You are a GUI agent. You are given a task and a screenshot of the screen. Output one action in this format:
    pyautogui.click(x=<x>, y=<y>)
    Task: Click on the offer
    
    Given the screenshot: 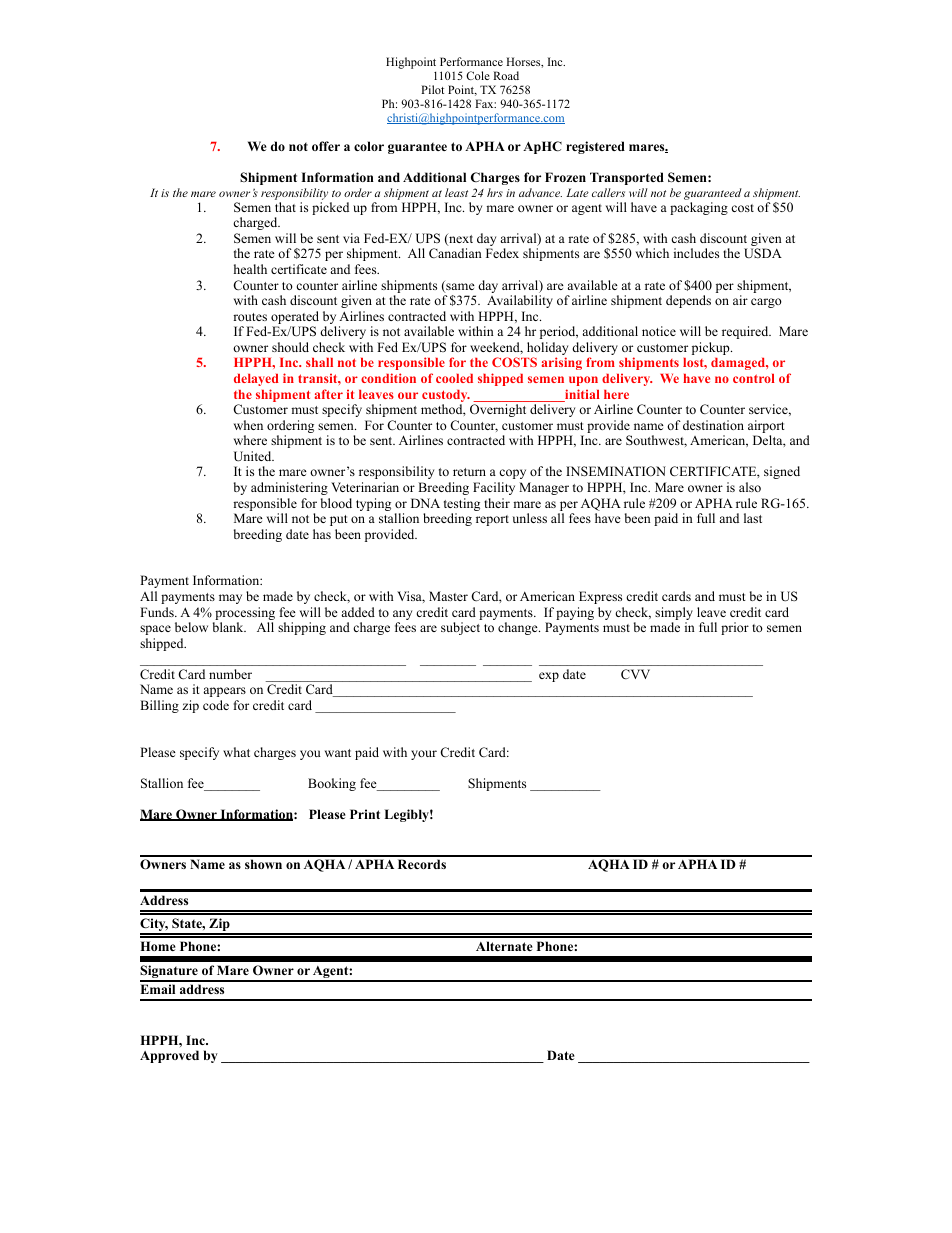 What is the action you would take?
    pyautogui.click(x=326, y=146)
